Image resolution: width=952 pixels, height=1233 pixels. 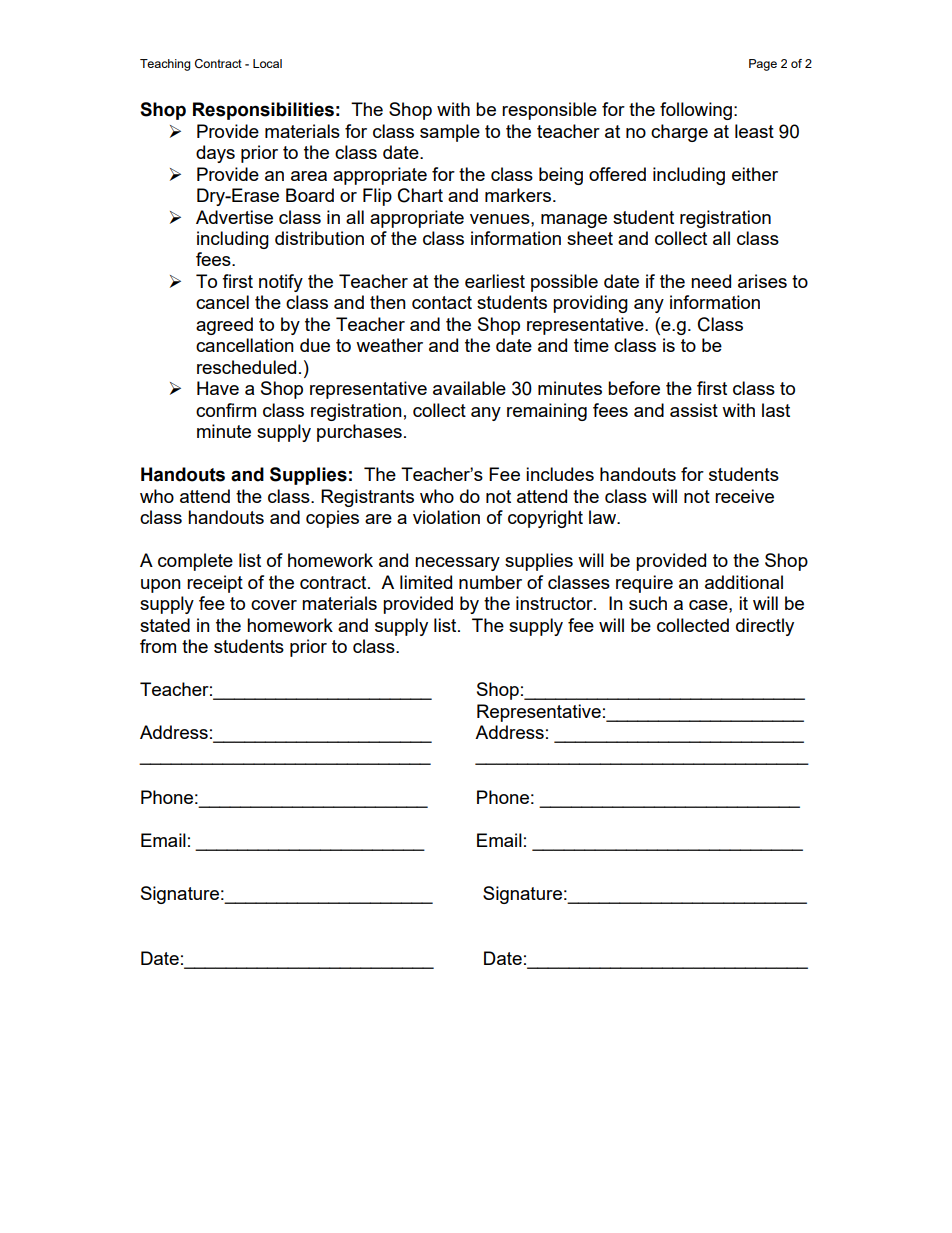 What do you see at coordinates (696, 111) in the screenshot?
I see `following` at bounding box center [696, 111].
